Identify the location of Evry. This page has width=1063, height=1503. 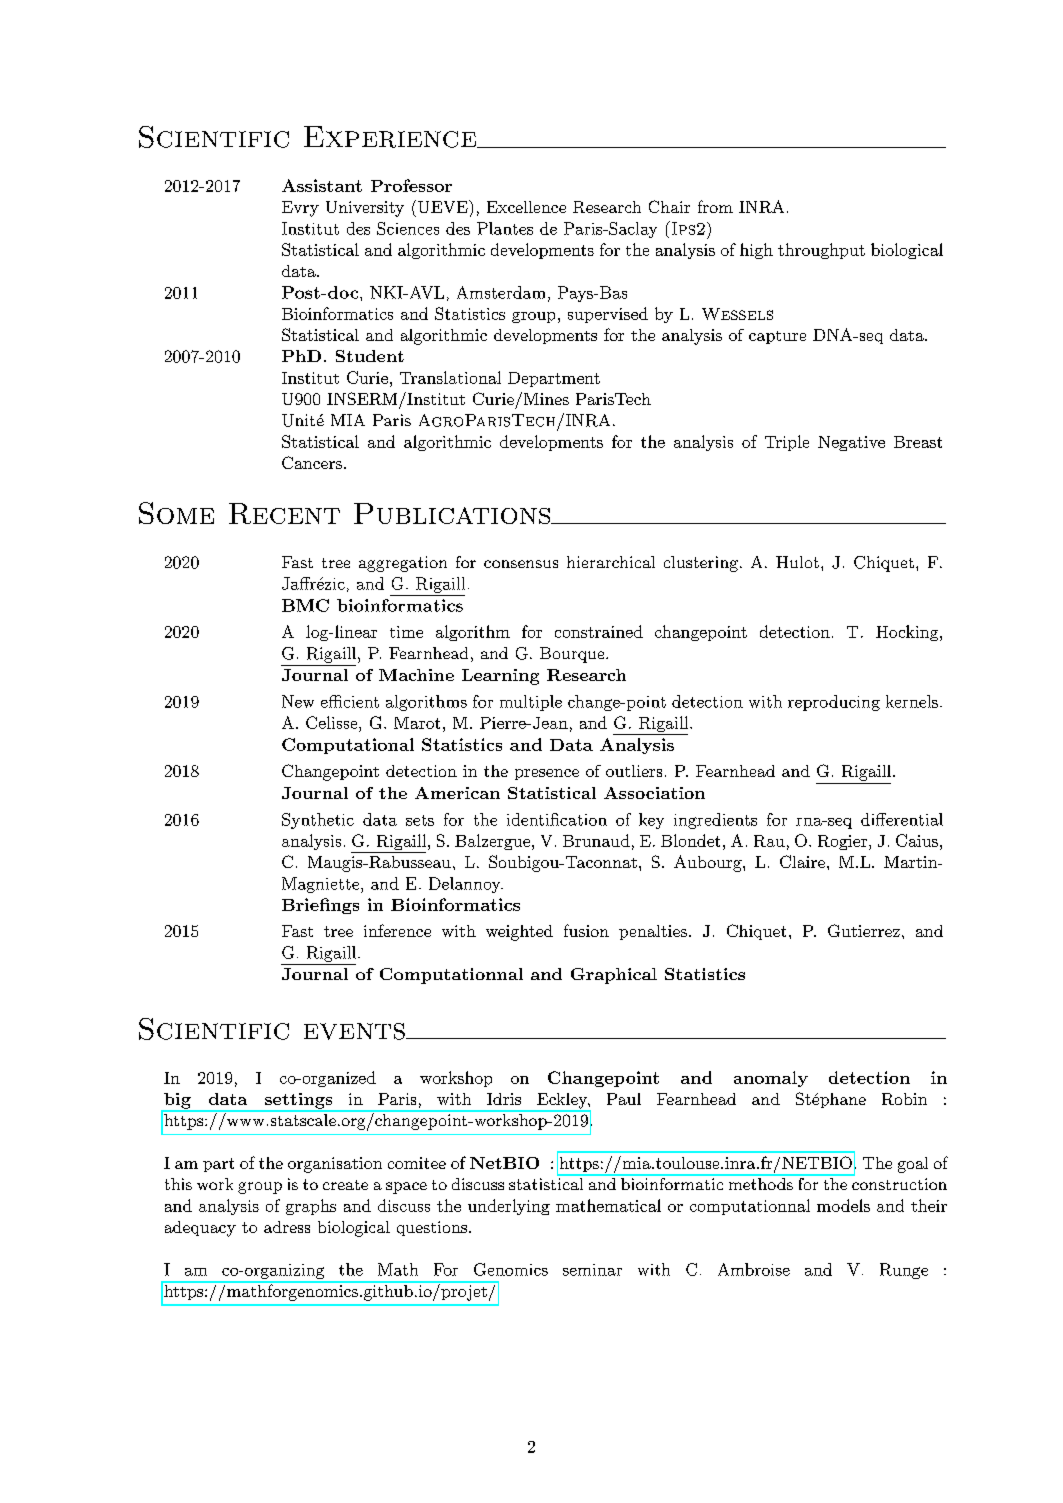
(300, 209).
